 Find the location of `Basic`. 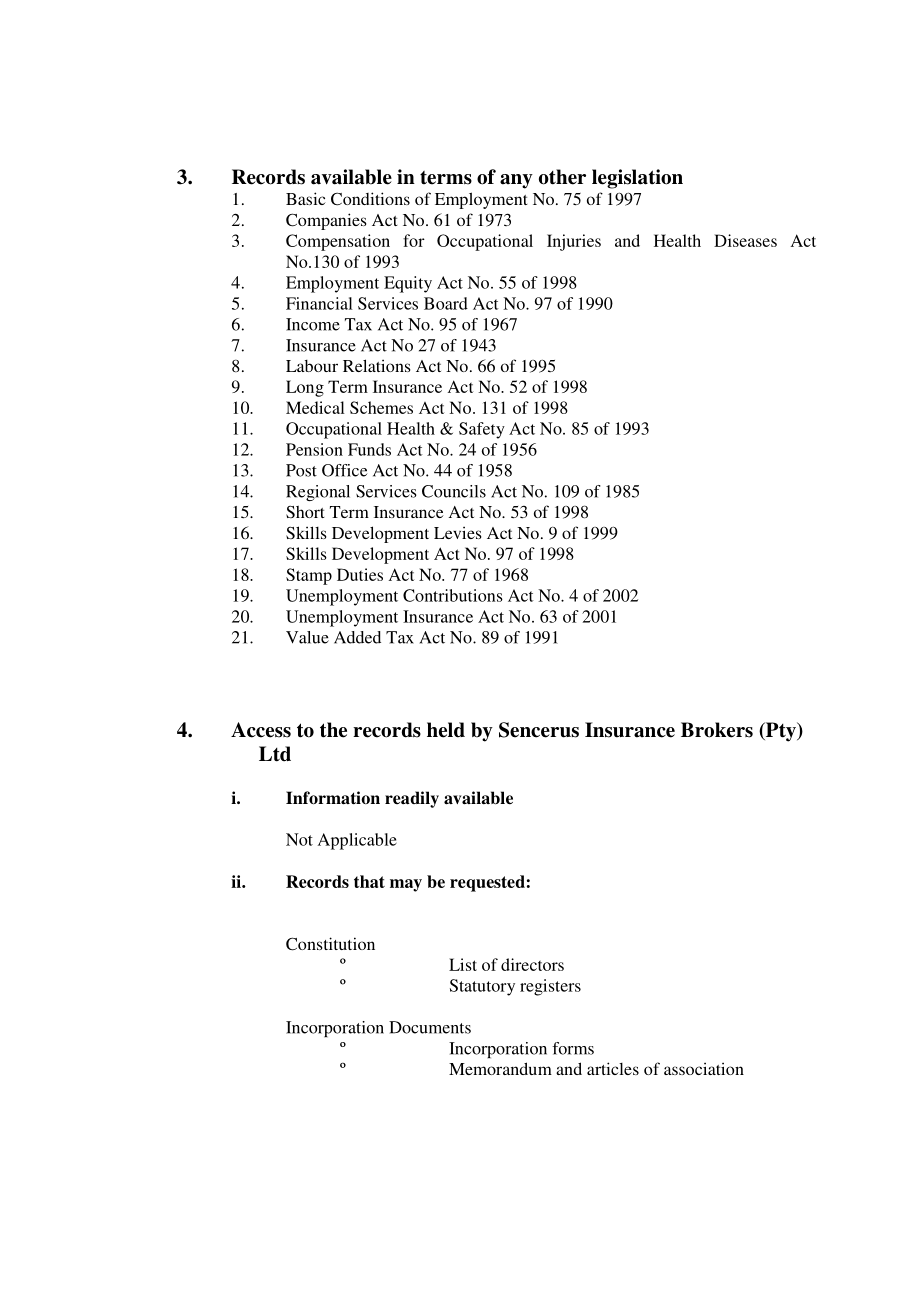

Basic is located at coordinates (306, 198).
